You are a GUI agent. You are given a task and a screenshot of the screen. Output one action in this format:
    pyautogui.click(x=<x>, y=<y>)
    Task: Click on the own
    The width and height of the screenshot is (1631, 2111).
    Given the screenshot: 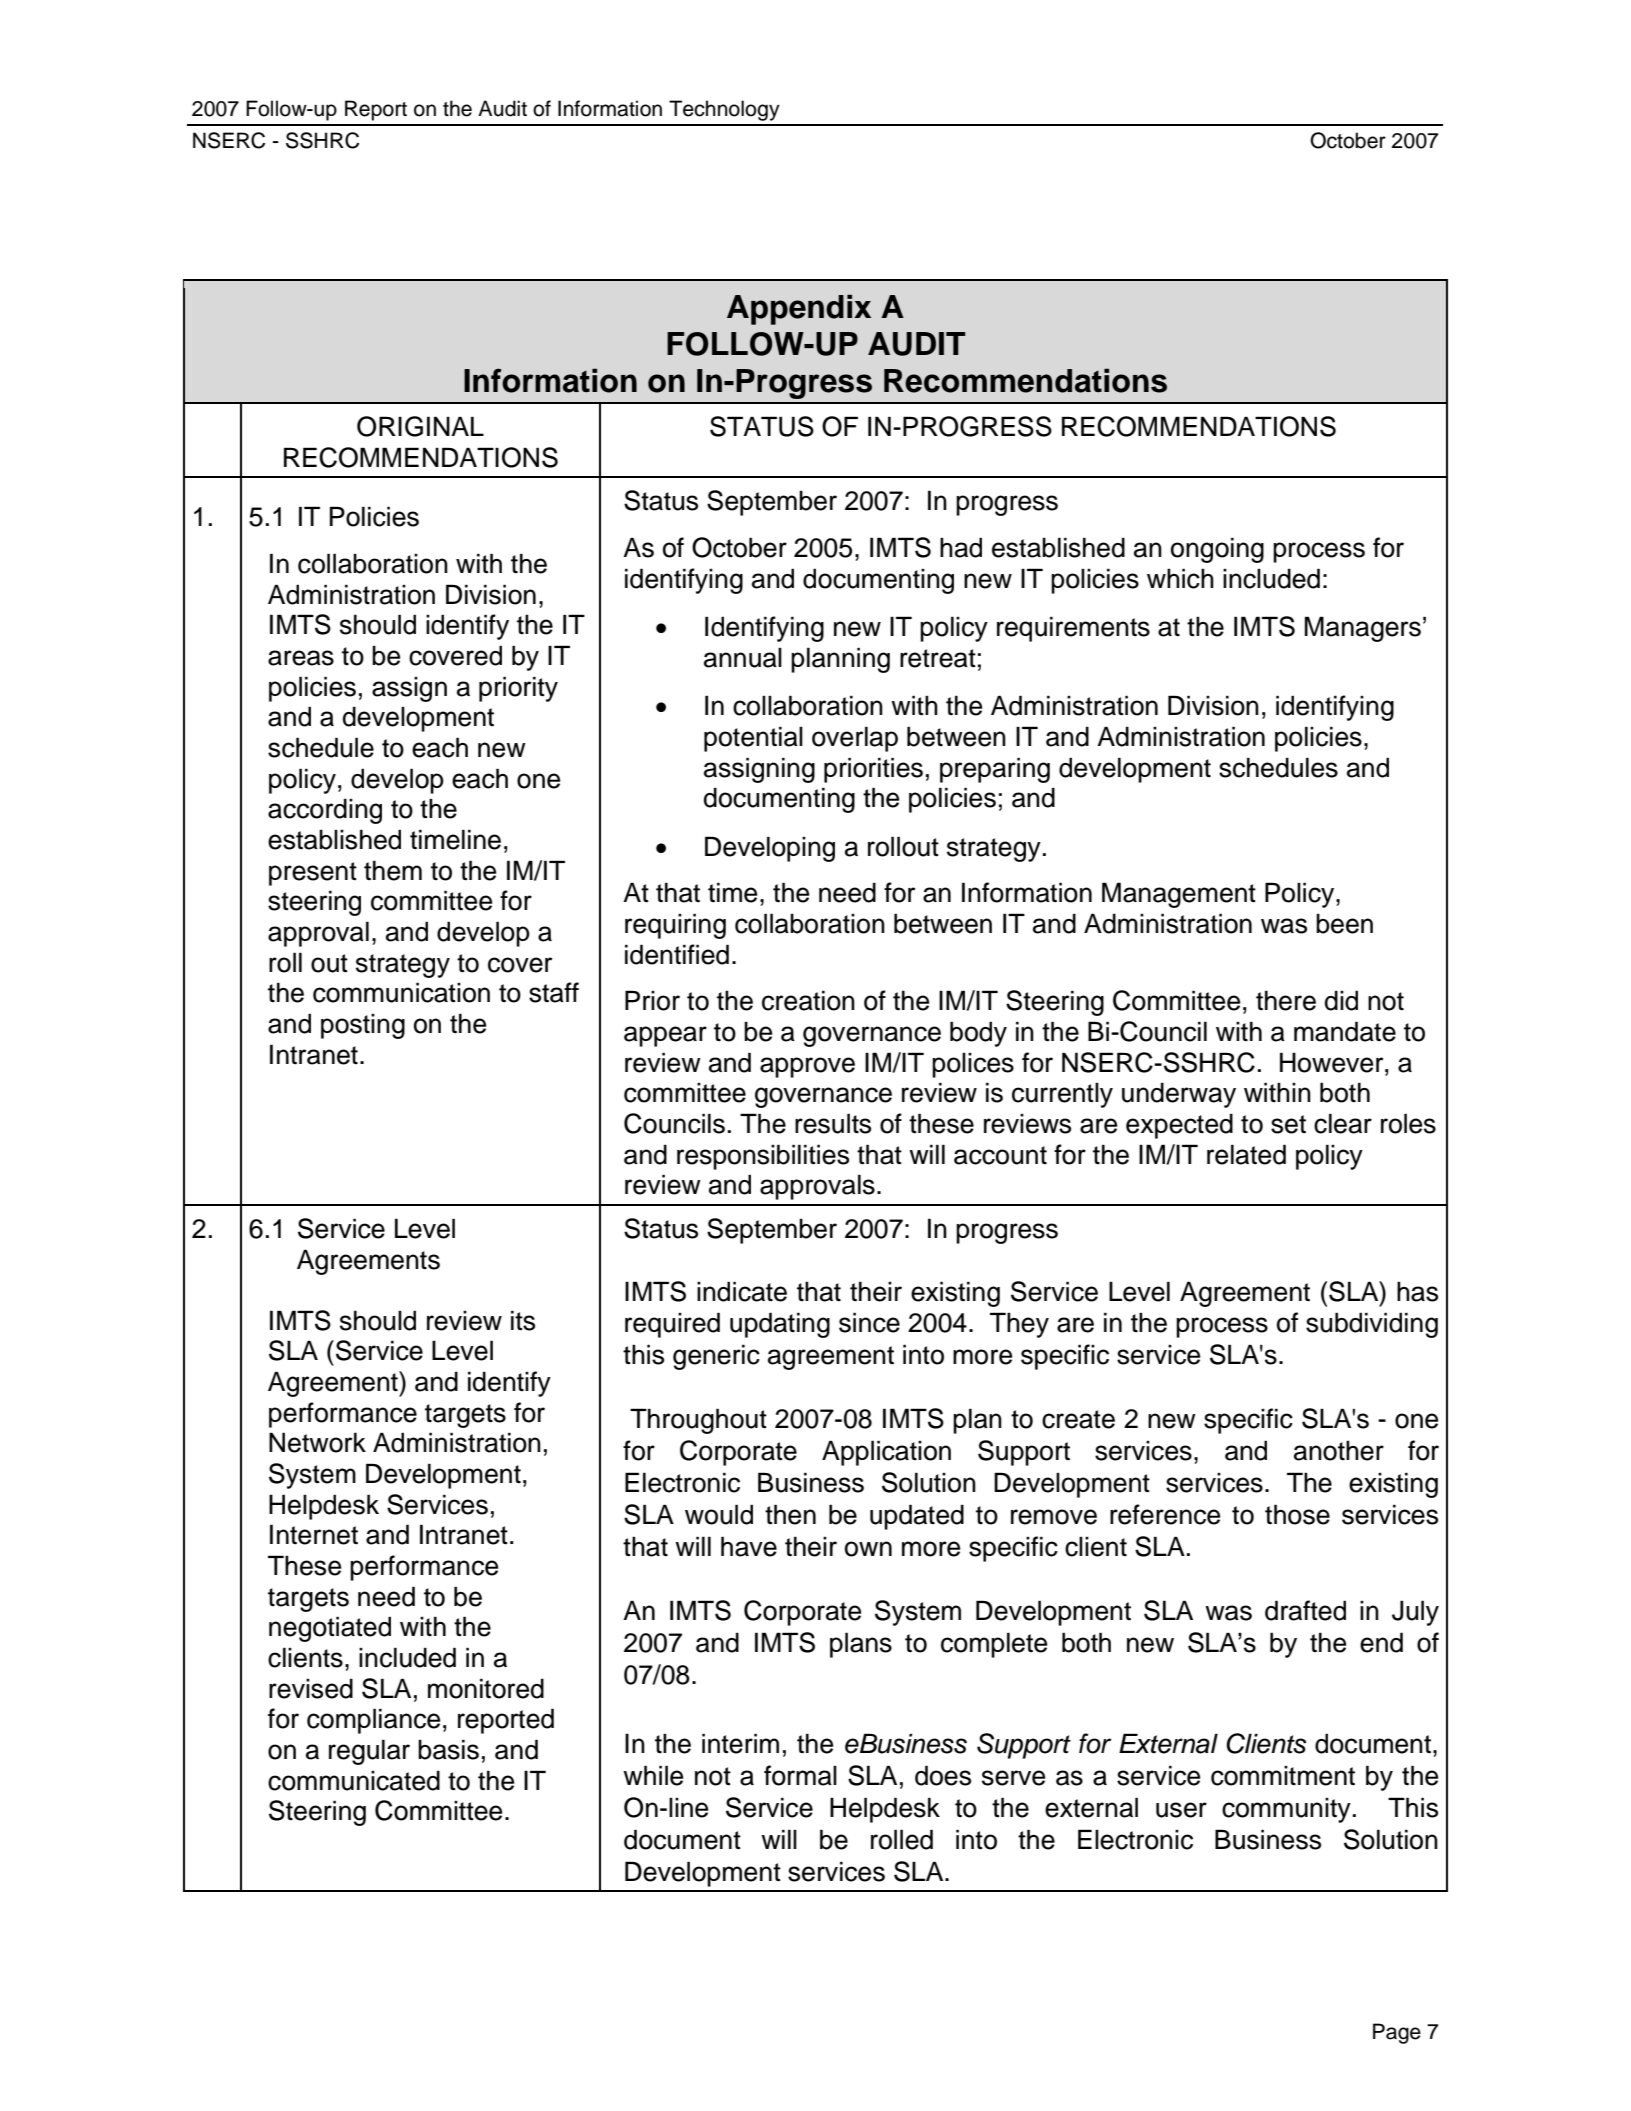 What is the action you would take?
    pyautogui.click(x=868, y=1549)
